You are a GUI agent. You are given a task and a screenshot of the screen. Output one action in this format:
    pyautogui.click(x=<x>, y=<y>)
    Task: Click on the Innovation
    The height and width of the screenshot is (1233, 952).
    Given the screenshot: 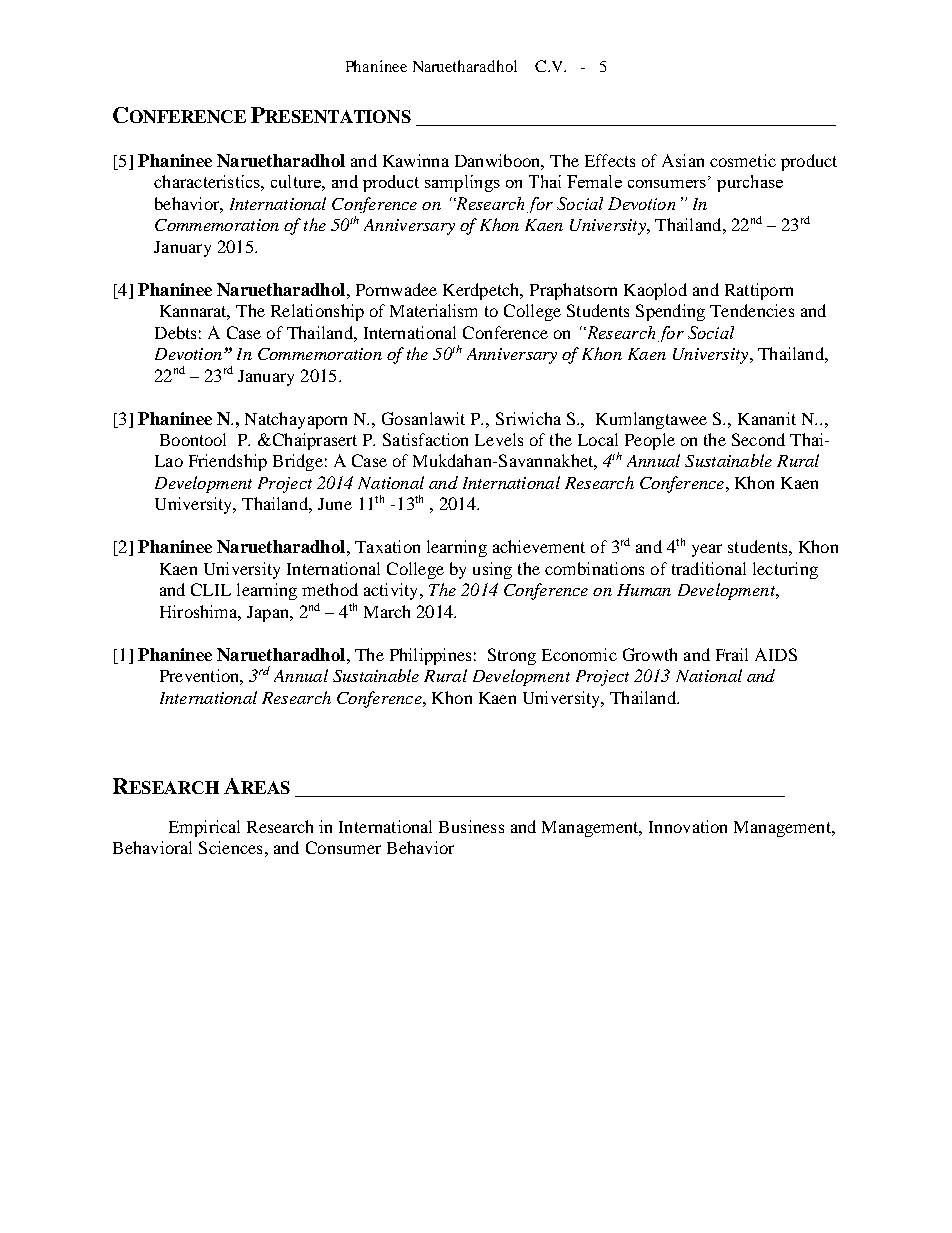 What is the action you would take?
    pyautogui.click(x=688, y=826)
